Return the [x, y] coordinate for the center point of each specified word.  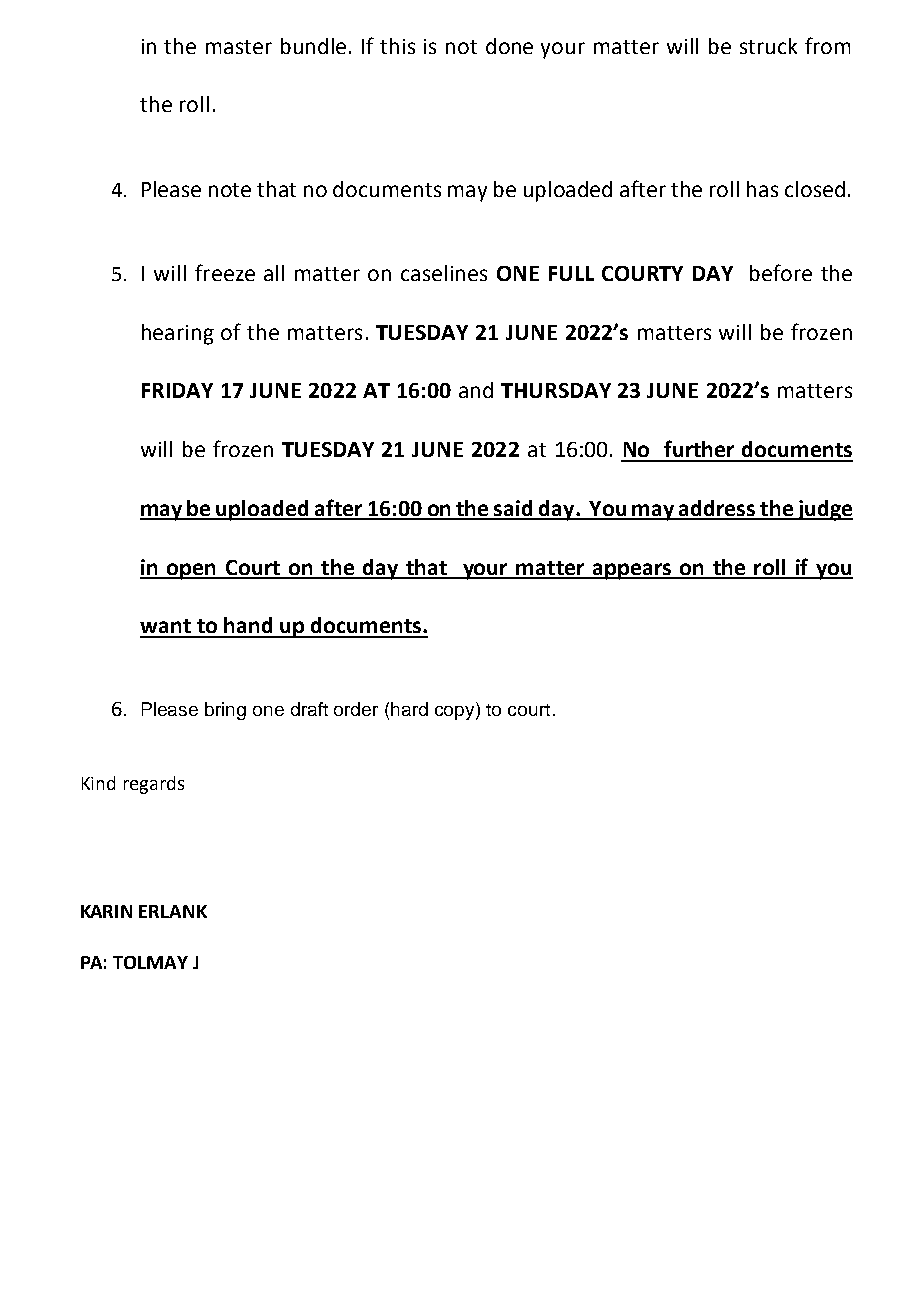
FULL [571, 273]
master [239, 47]
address [717, 509]
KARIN [106, 911]
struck [768, 46]
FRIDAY [177, 390]
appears [632, 571]
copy [456, 713]
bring [225, 711]
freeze [225, 272]
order [356, 709]
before [781, 272]
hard [409, 709]
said [514, 509]
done [509, 46]
